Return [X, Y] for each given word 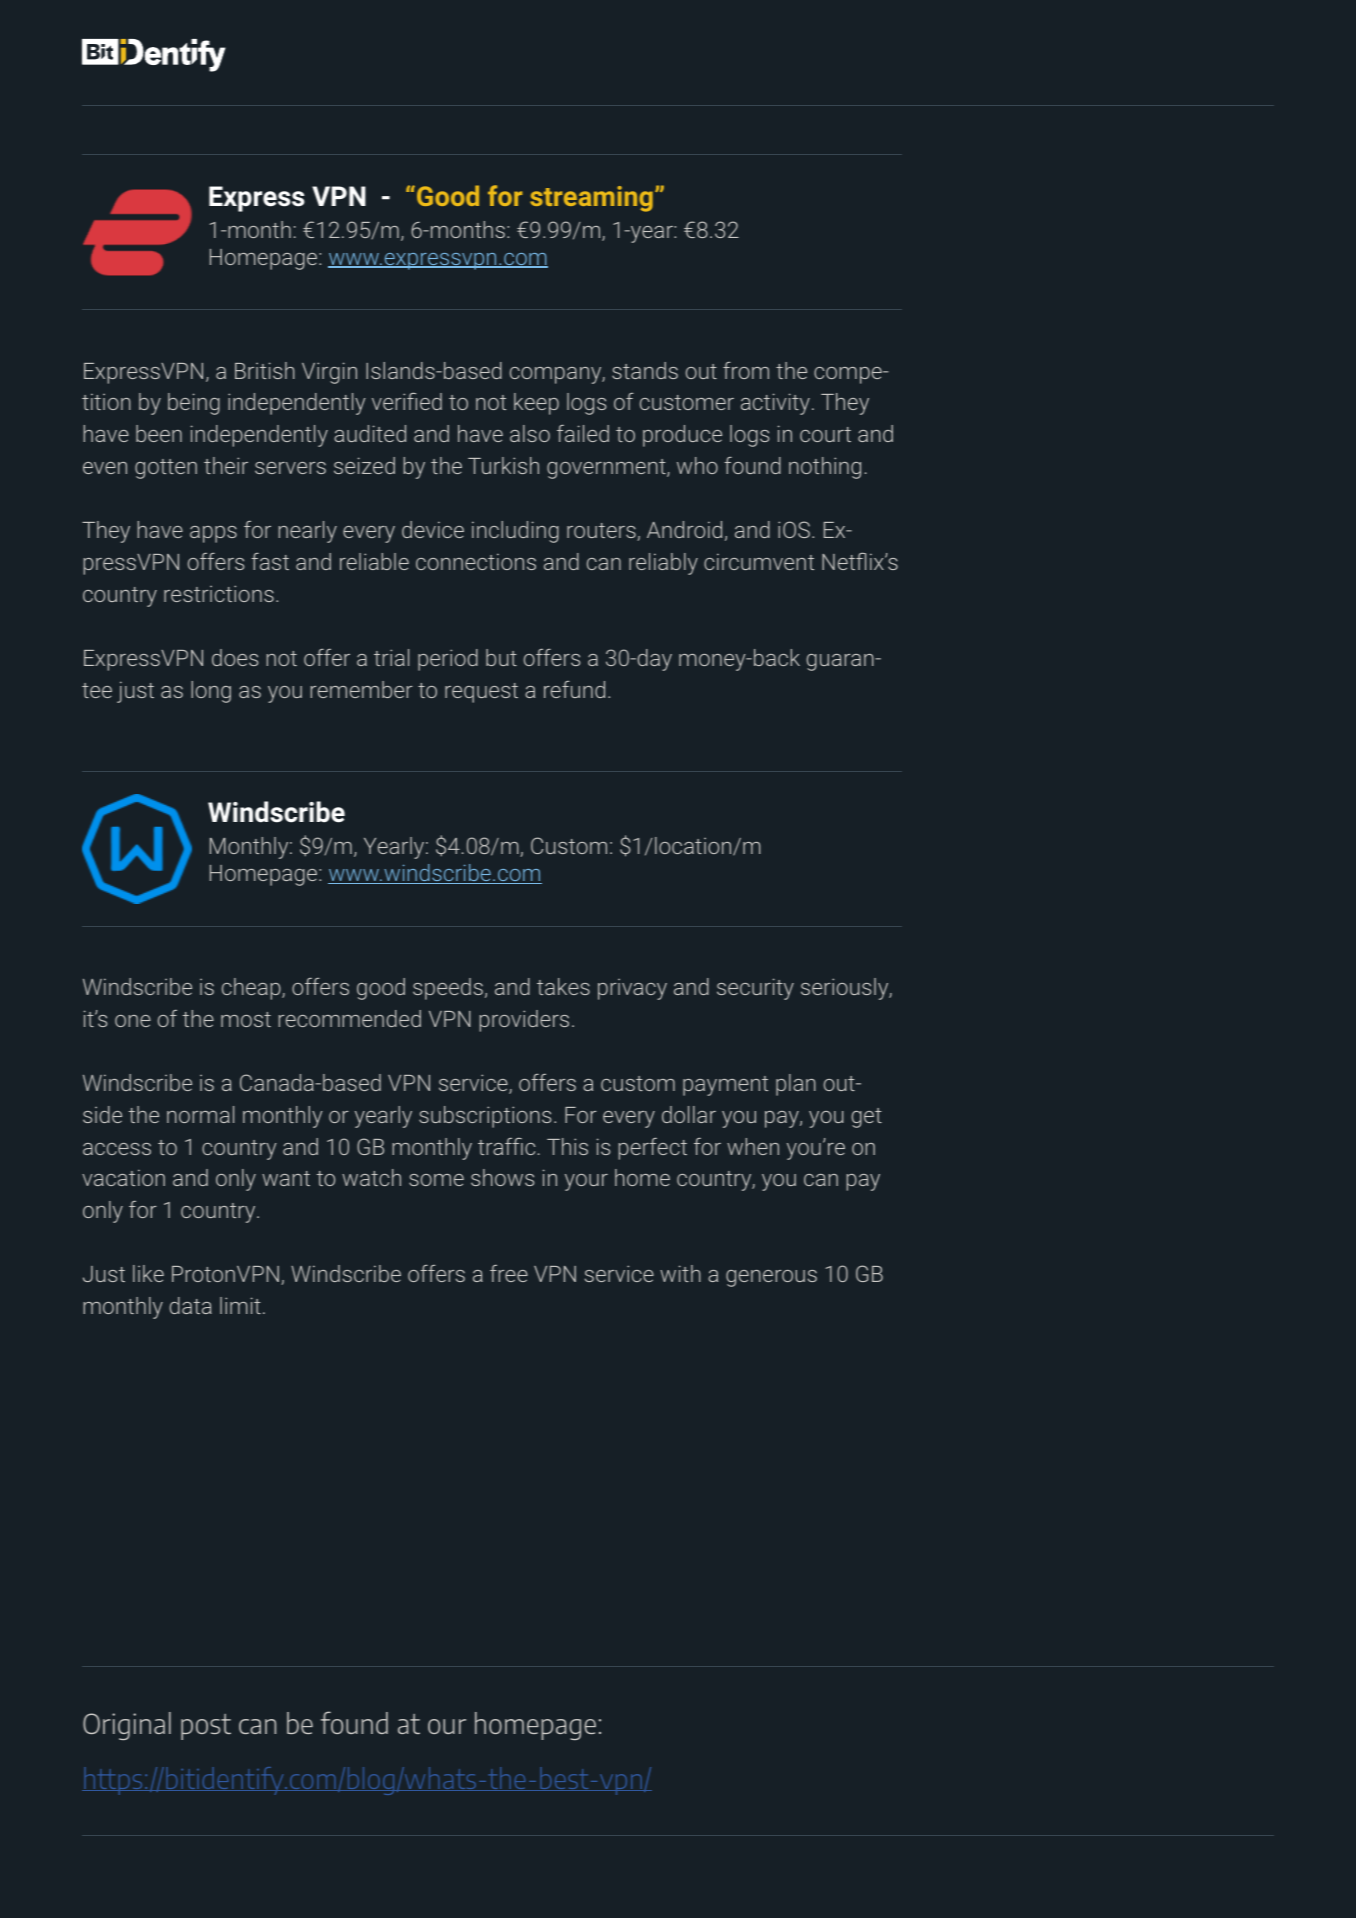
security [755, 989]
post [206, 1727]
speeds [448, 989]
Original [127, 1726]
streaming [591, 199]
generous [771, 1278]
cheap [252, 989]
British [265, 370]
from [746, 370]
